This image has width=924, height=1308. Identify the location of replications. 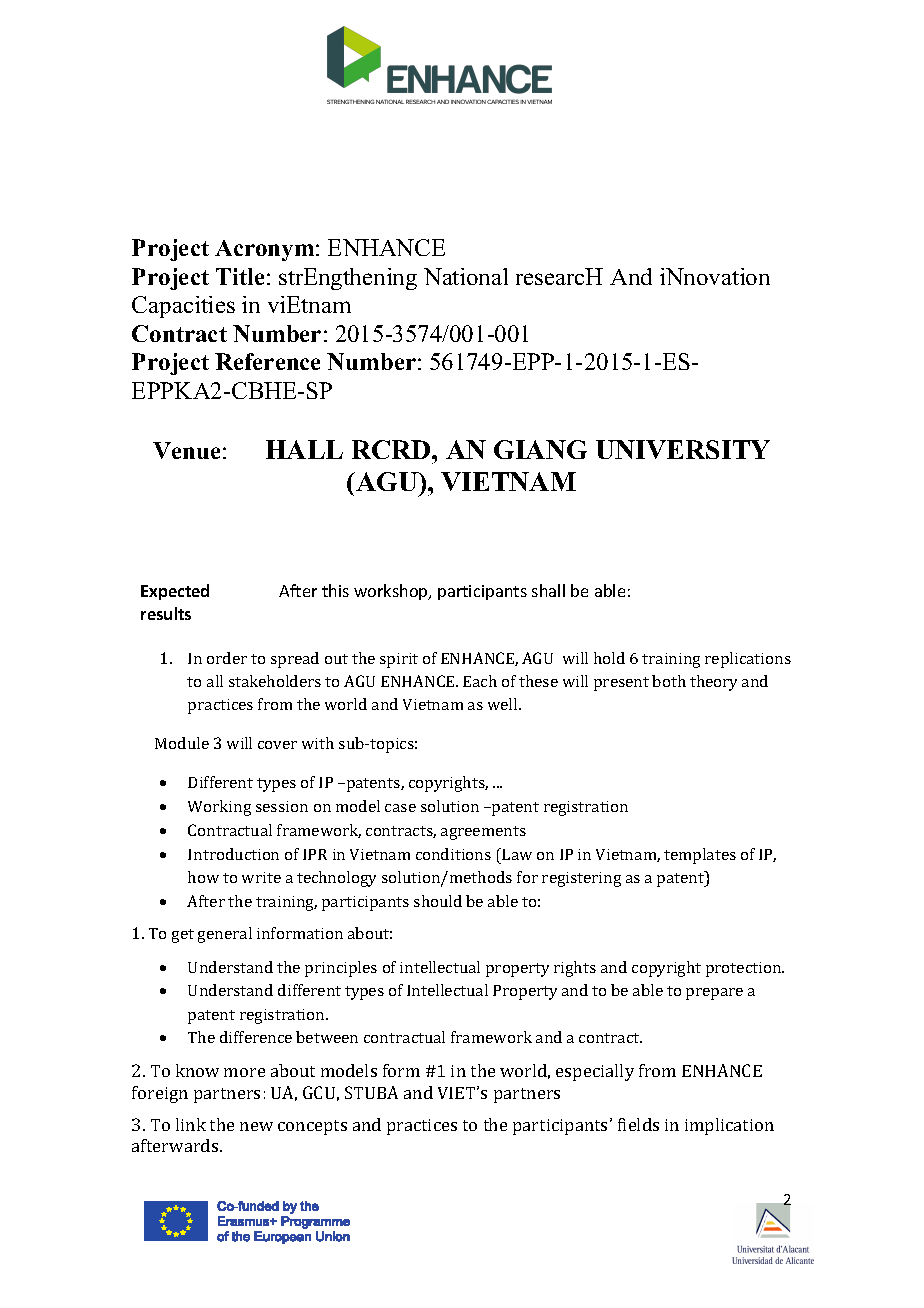
(748, 660).
